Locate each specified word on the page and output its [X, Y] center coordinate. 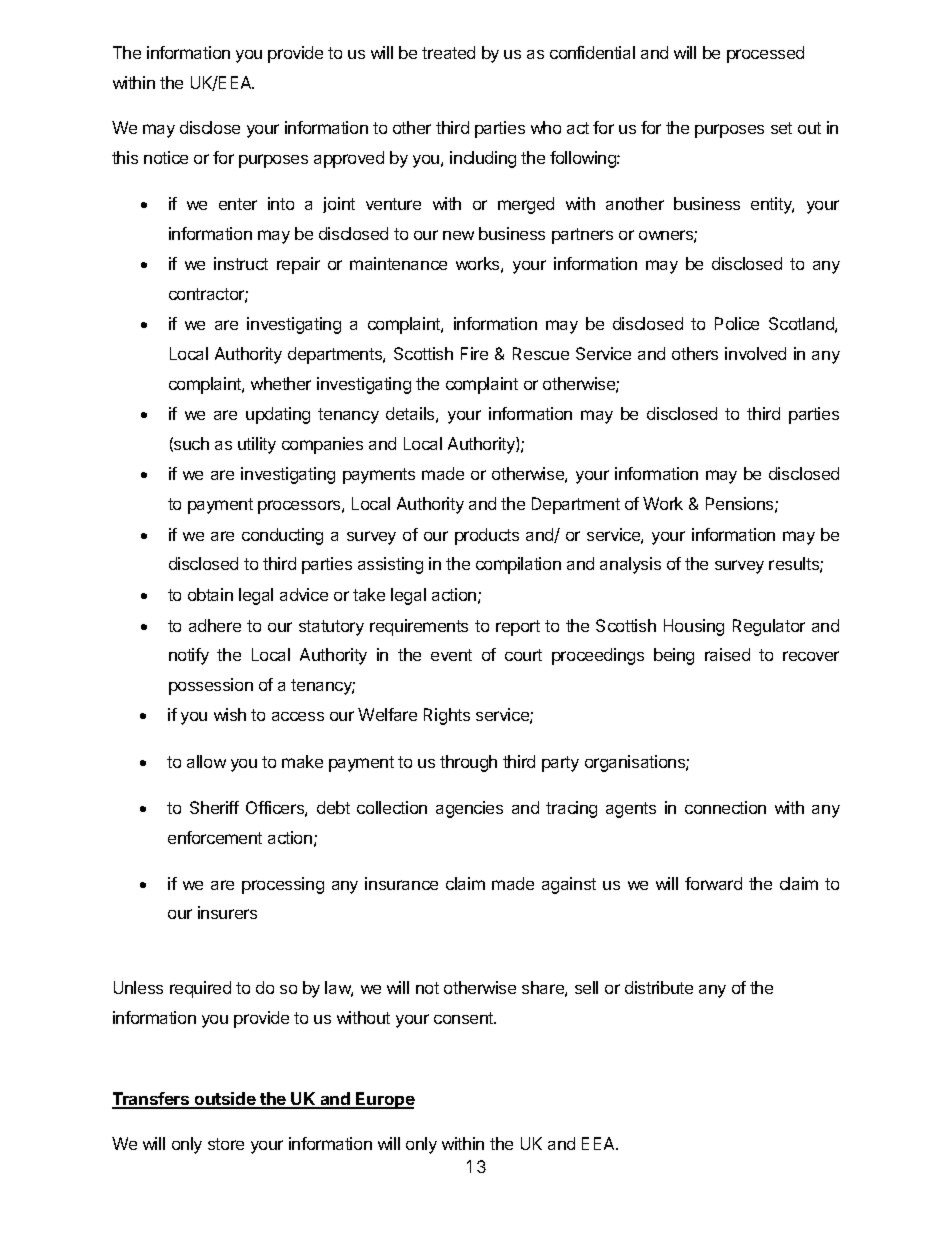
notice [166, 157]
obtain [210, 594]
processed [765, 54]
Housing [694, 627]
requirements [419, 627]
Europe [384, 1100]
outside [225, 1100]
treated [448, 52]
